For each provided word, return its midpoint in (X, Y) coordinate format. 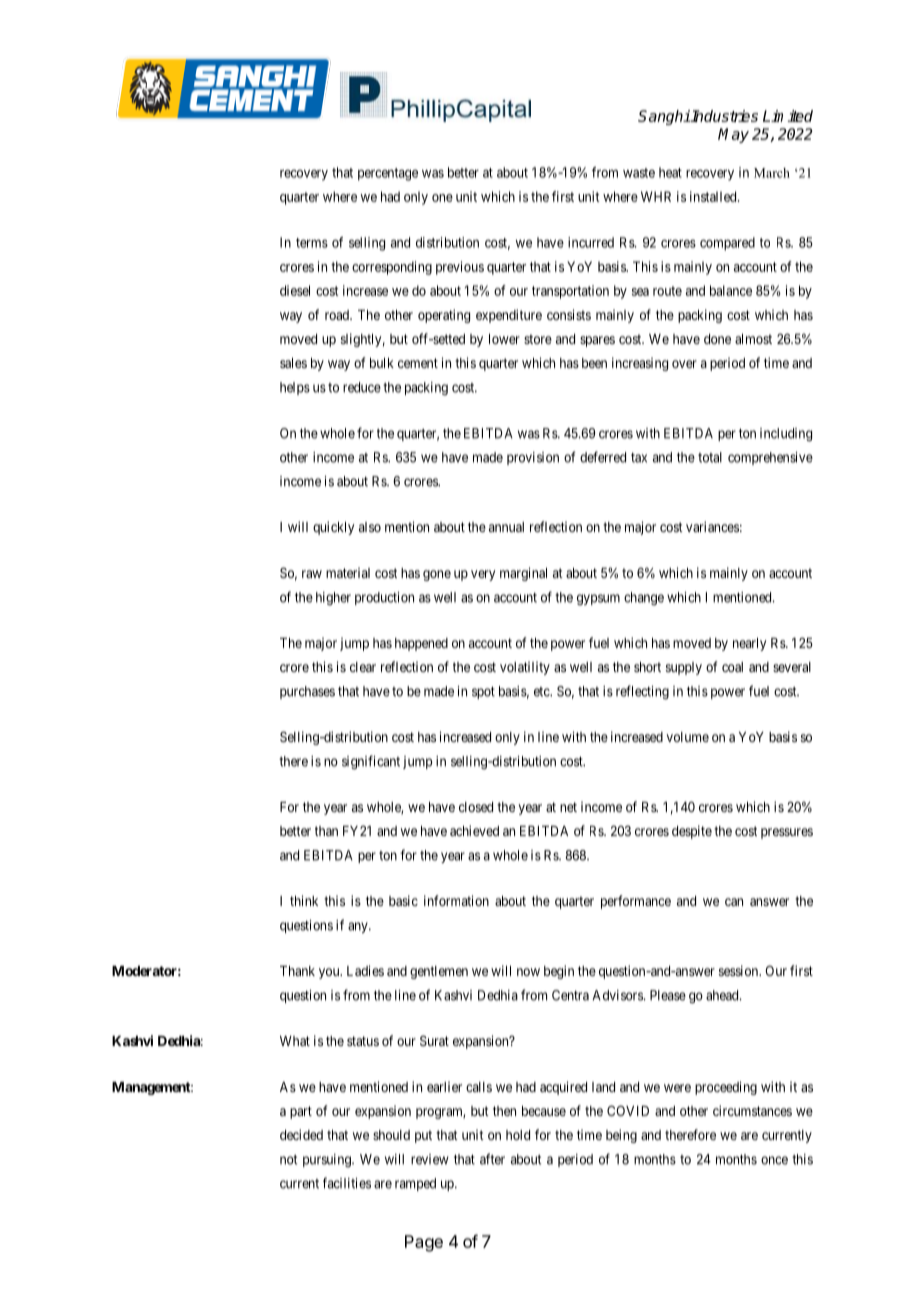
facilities (347, 1183)
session (740, 970)
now (528, 972)
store (538, 339)
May (733, 135)
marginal (523, 574)
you (330, 973)
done (717, 339)
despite (692, 832)
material (348, 572)
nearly (749, 644)
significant (371, 762)
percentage (388, 174)
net (568, 807)
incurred (591, 242)
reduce (362, 387)
